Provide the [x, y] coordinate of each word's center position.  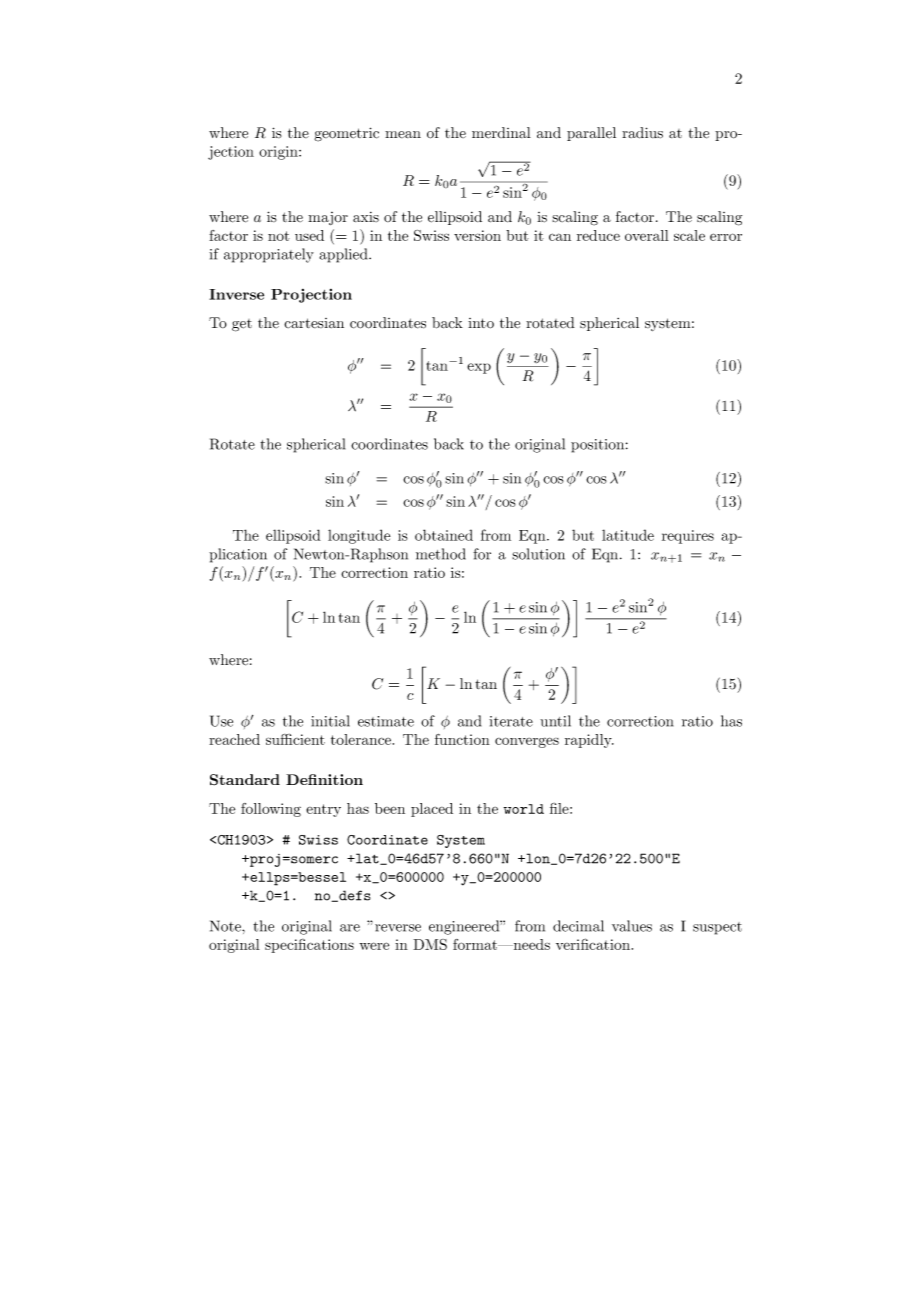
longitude [359, 536]
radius [642, 133]
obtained [444, 535]
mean [403, 134]
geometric [346, 134]
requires [688, 537]
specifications [309, 946]
